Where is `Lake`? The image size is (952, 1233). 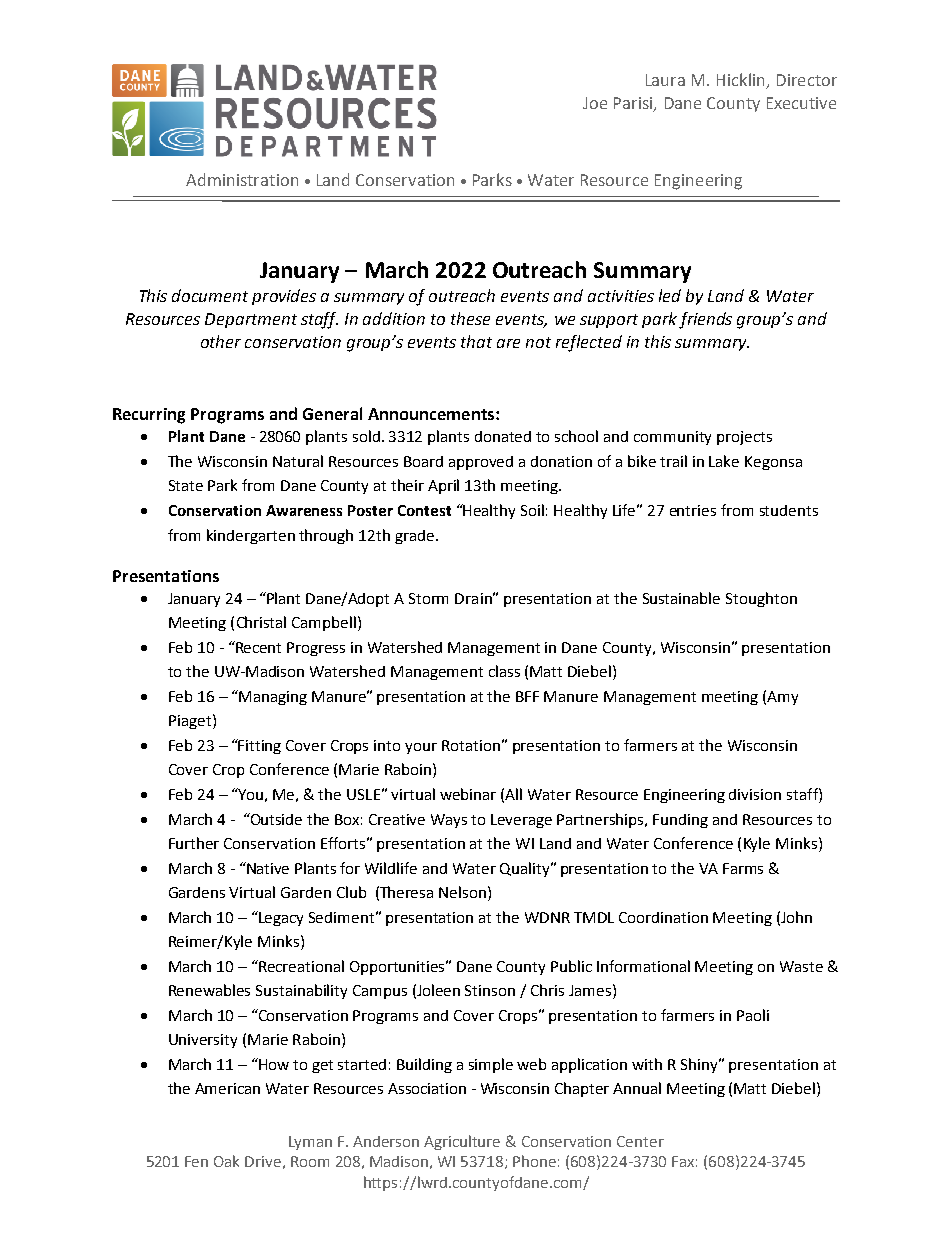 Lake is located at coordinates (724, 461).
